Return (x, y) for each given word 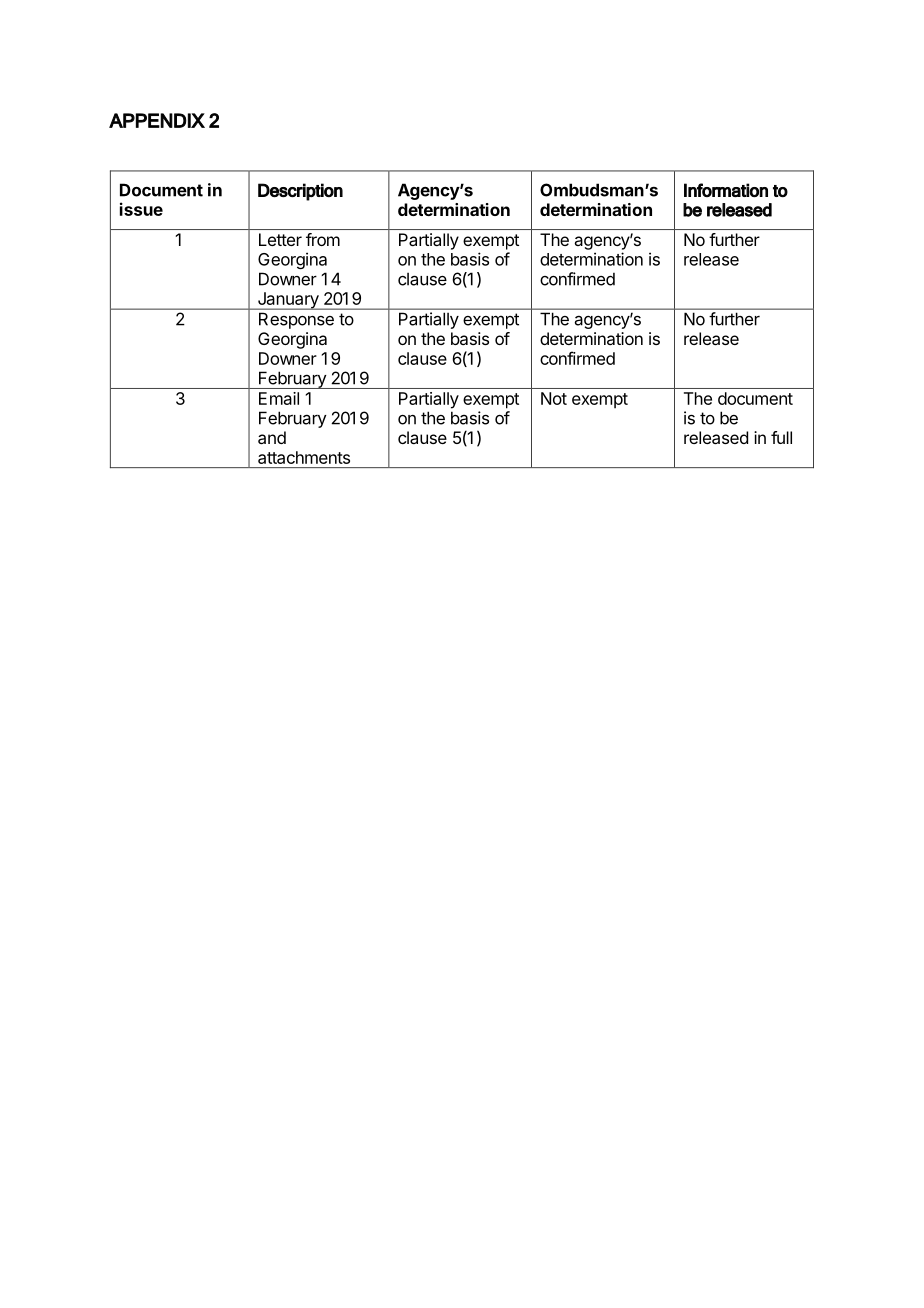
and (272, 437)
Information (726, 190)
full (781, 437)
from (323, 239)
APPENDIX (157, 120)
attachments (304, 457)
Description (300, 192)
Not (554, 398)
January (288, 301)
